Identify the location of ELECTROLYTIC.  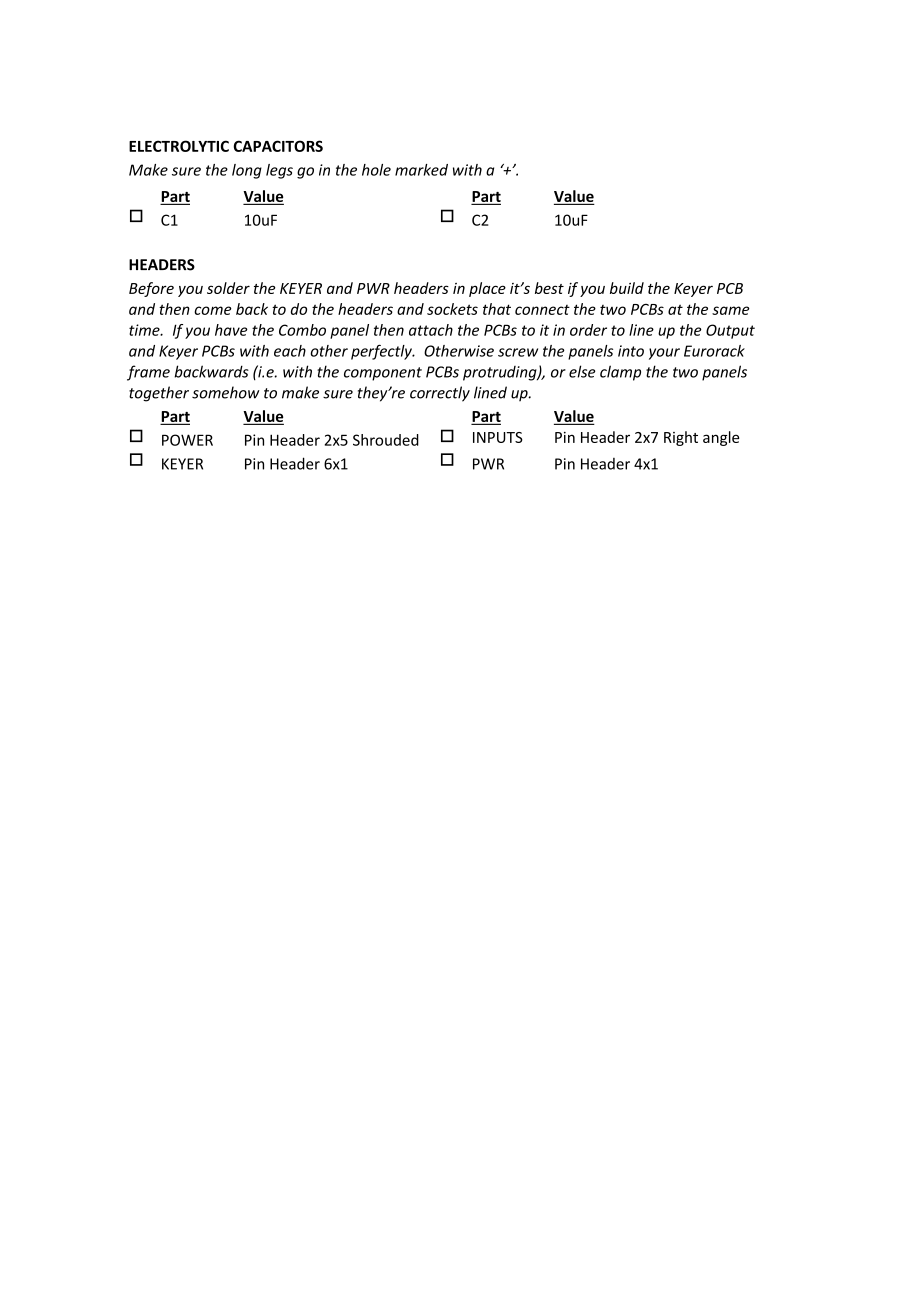
(179, 146).
